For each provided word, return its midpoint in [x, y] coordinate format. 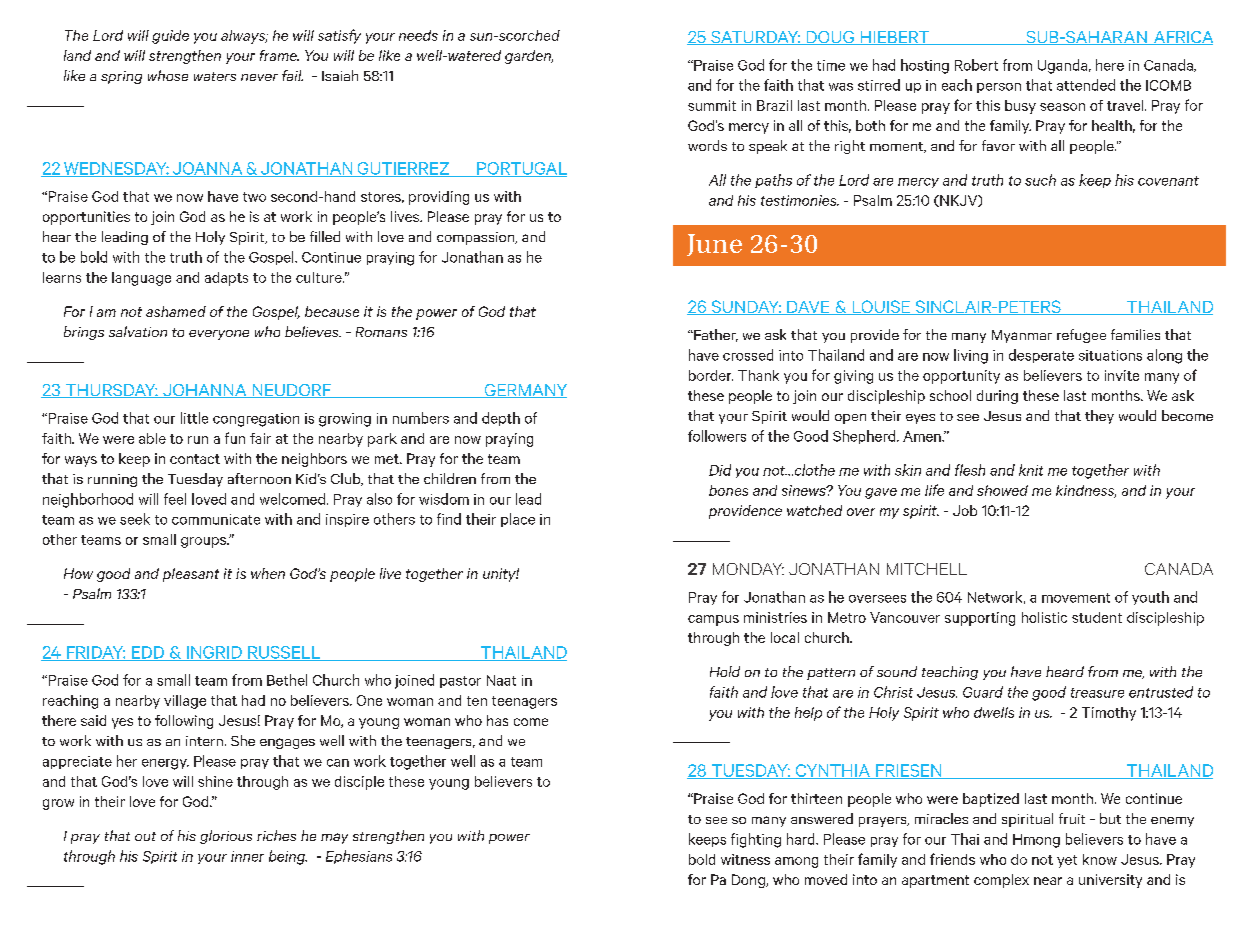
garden [529, 57]
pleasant [191, 575]
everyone [219, 335]
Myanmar [1022, 336]
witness [745, 859]
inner [247, 856]
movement [1076, 598]
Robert [976, 65]
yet [1067, 861]
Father [715, 335]
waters [215, 76]
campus [713, 620]
